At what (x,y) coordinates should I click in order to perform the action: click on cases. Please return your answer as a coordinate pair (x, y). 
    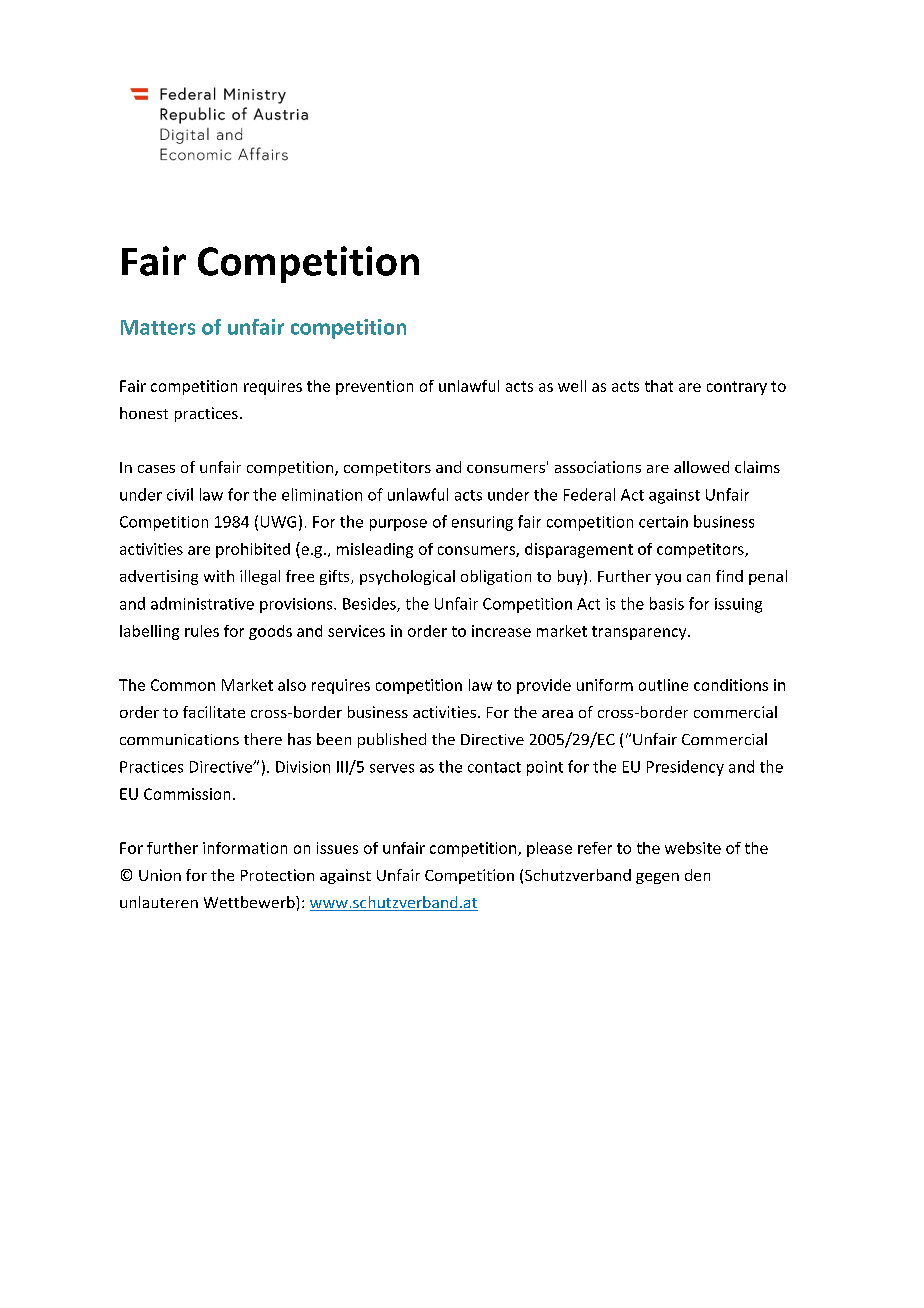
    Looking at the image, I should click on (156, 469).
